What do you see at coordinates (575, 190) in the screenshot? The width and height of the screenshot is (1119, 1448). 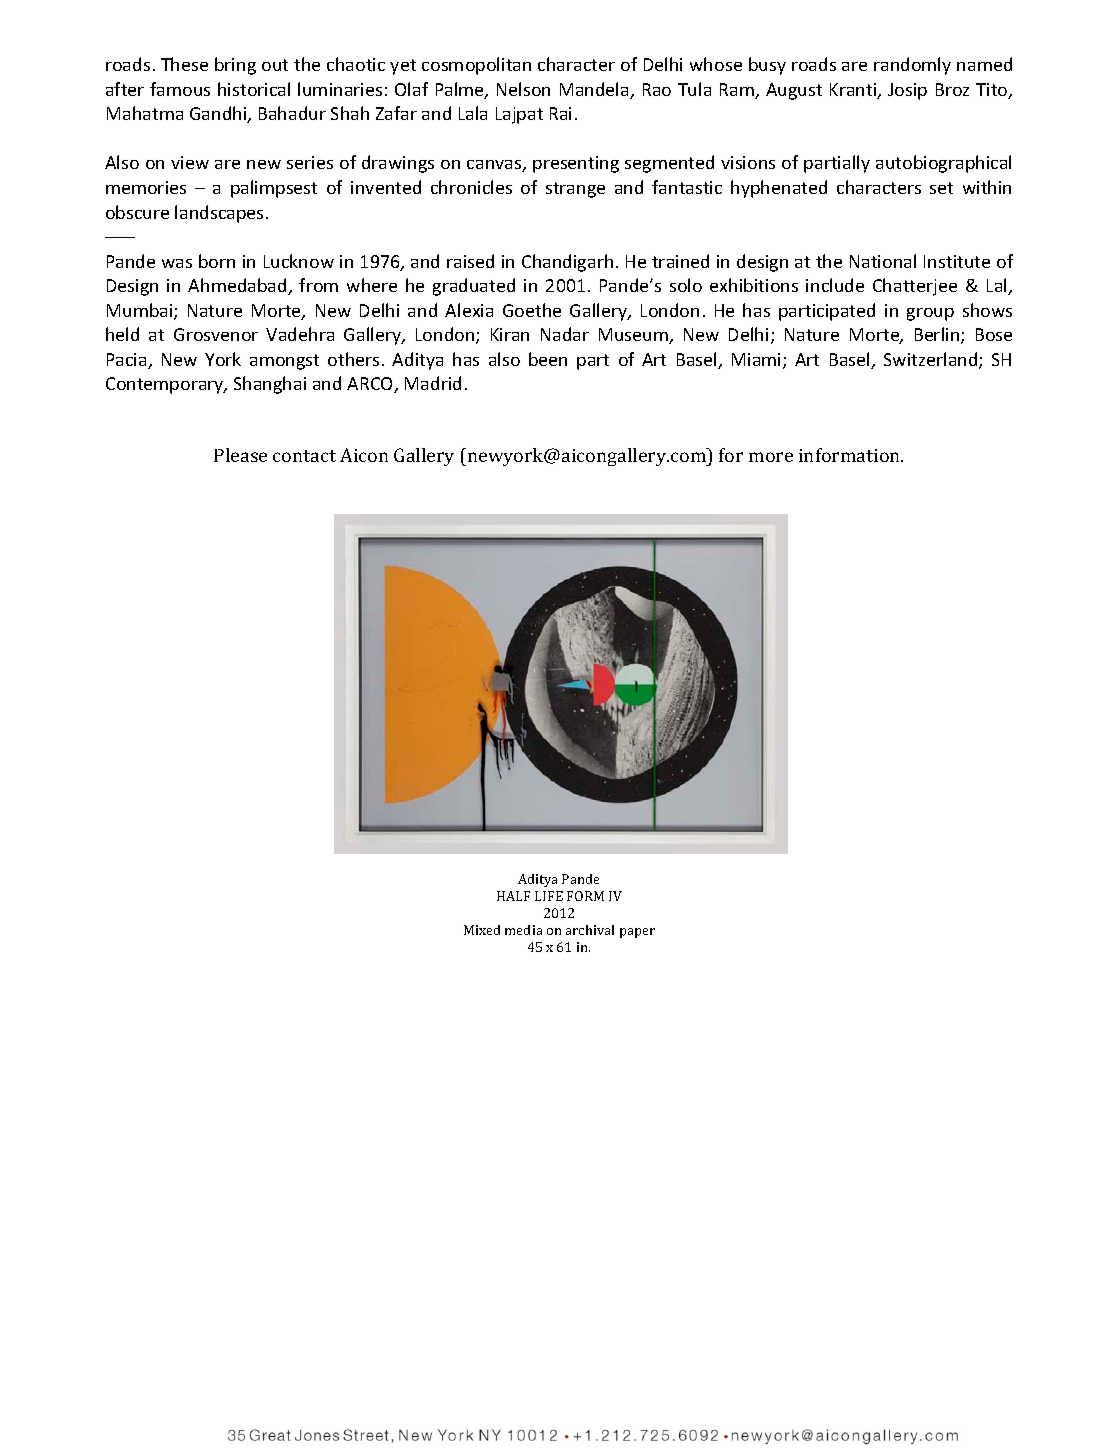 I see `strange` at bounding box center [575, 190].
